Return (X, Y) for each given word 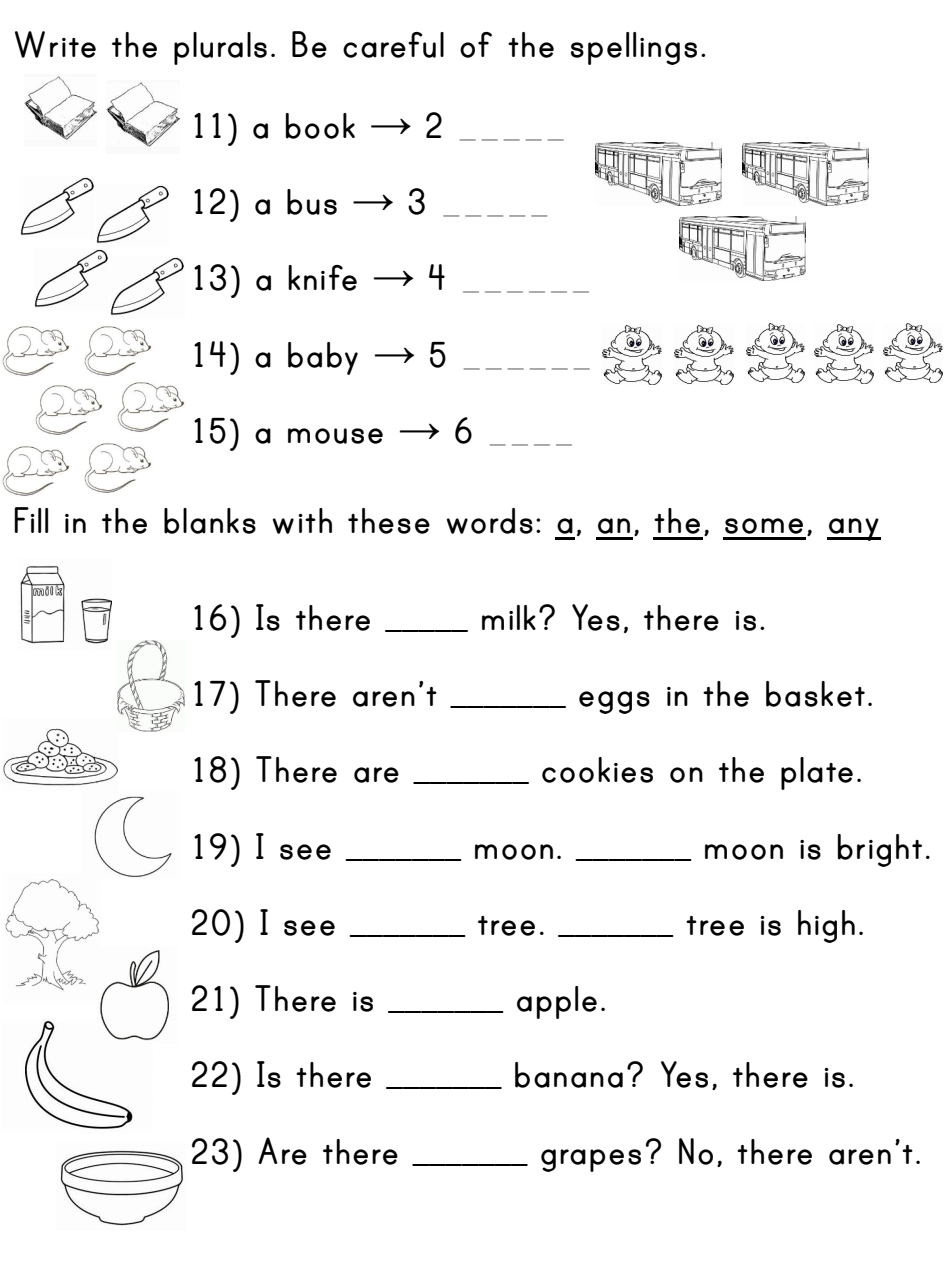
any (854, 529)
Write (55, 44)
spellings (634, 48)
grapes (591, 1160)
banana (569, 1075)
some (764, 526)
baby (323, 358)
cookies (597, 770)
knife (322, 278)
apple (557, 1002)
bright (880, 850)
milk (509, 617)
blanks (210, 521)
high (826, 926)
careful (393, 45)
